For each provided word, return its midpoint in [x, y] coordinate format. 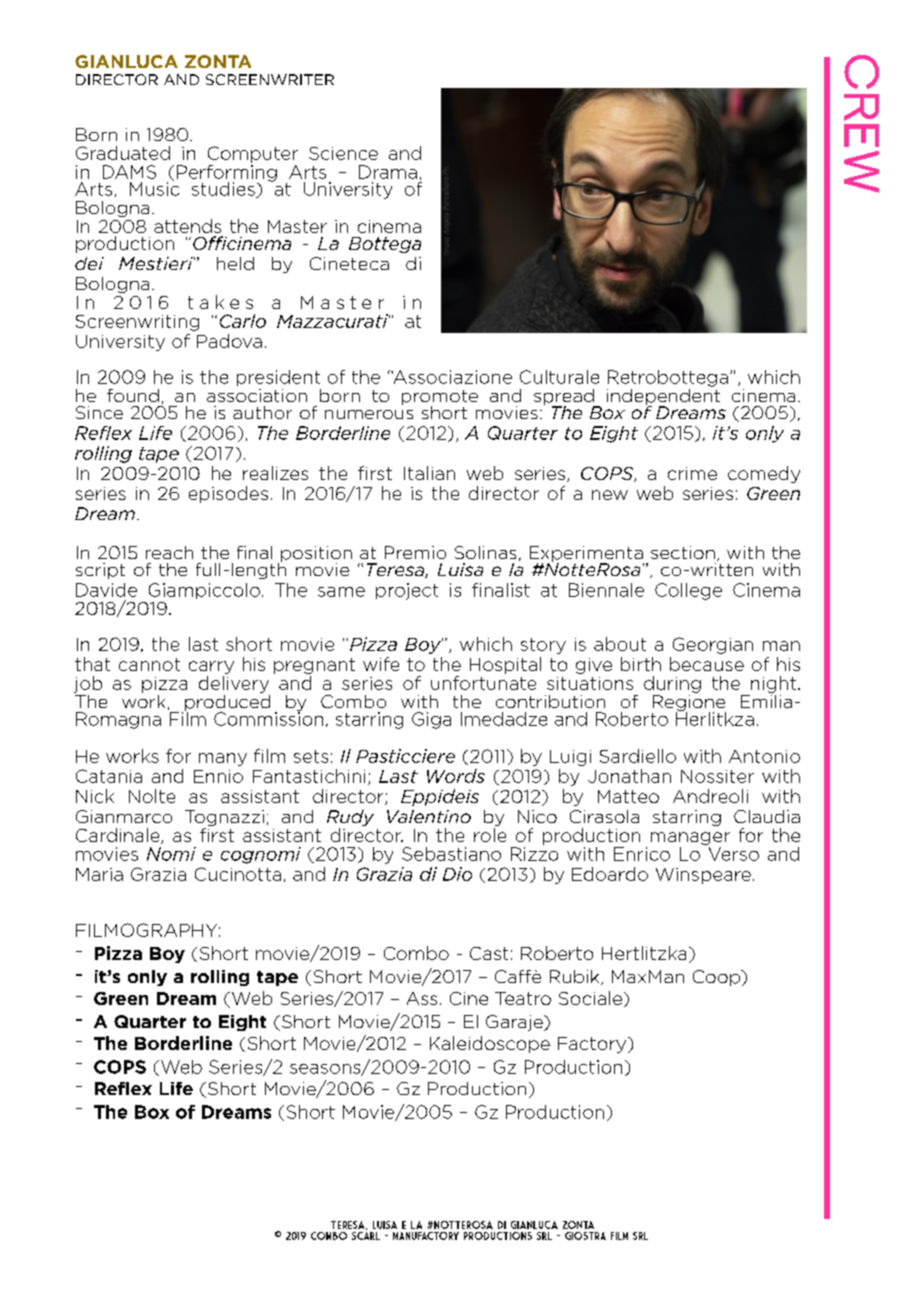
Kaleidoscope [490, 1044]
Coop [717, 978]
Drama [388, 172]
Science [343, 153]
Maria [99, 874]
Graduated [123, 153]
